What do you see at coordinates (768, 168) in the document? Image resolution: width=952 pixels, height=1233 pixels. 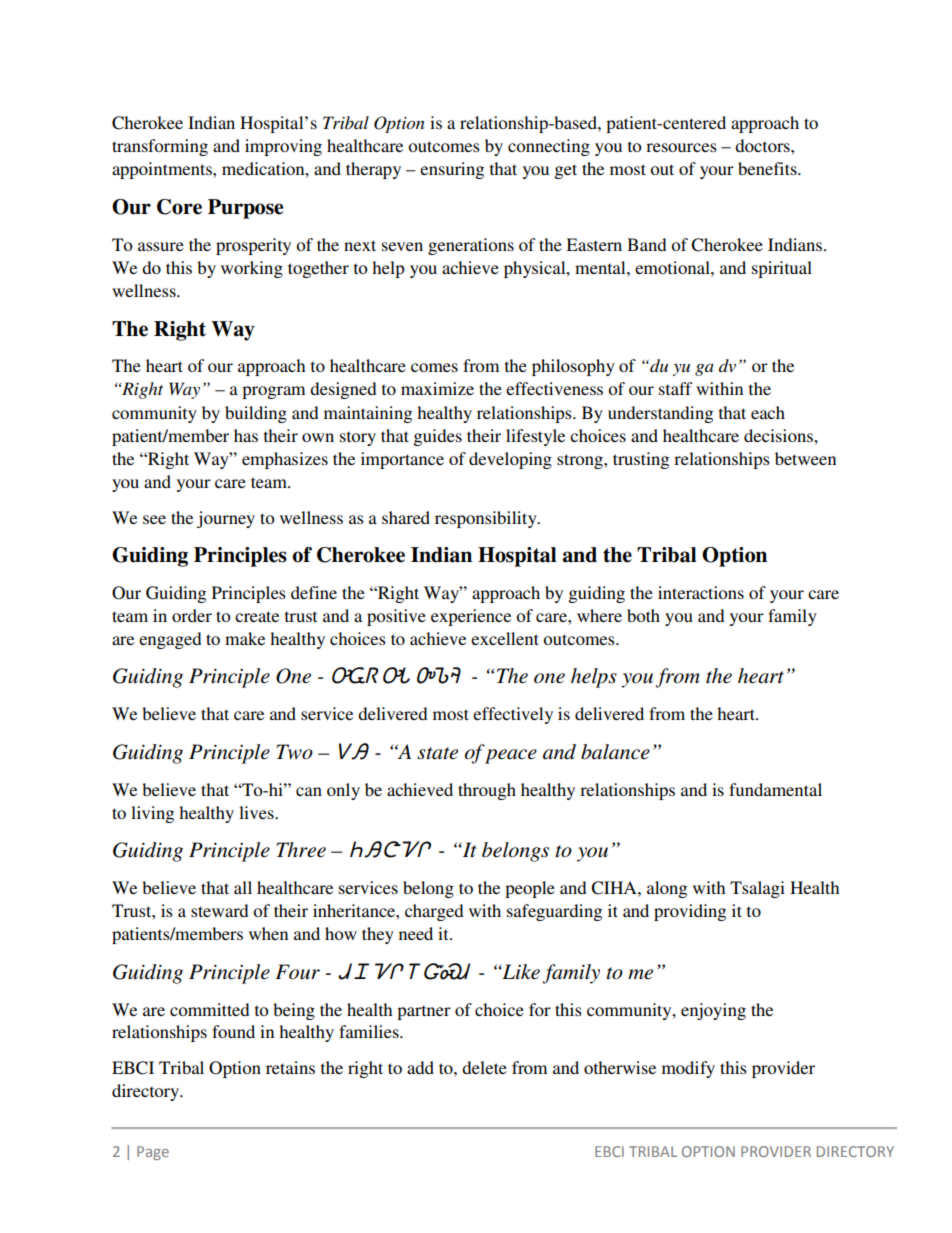 I see `benefits` at bounding box center [768, 168].
